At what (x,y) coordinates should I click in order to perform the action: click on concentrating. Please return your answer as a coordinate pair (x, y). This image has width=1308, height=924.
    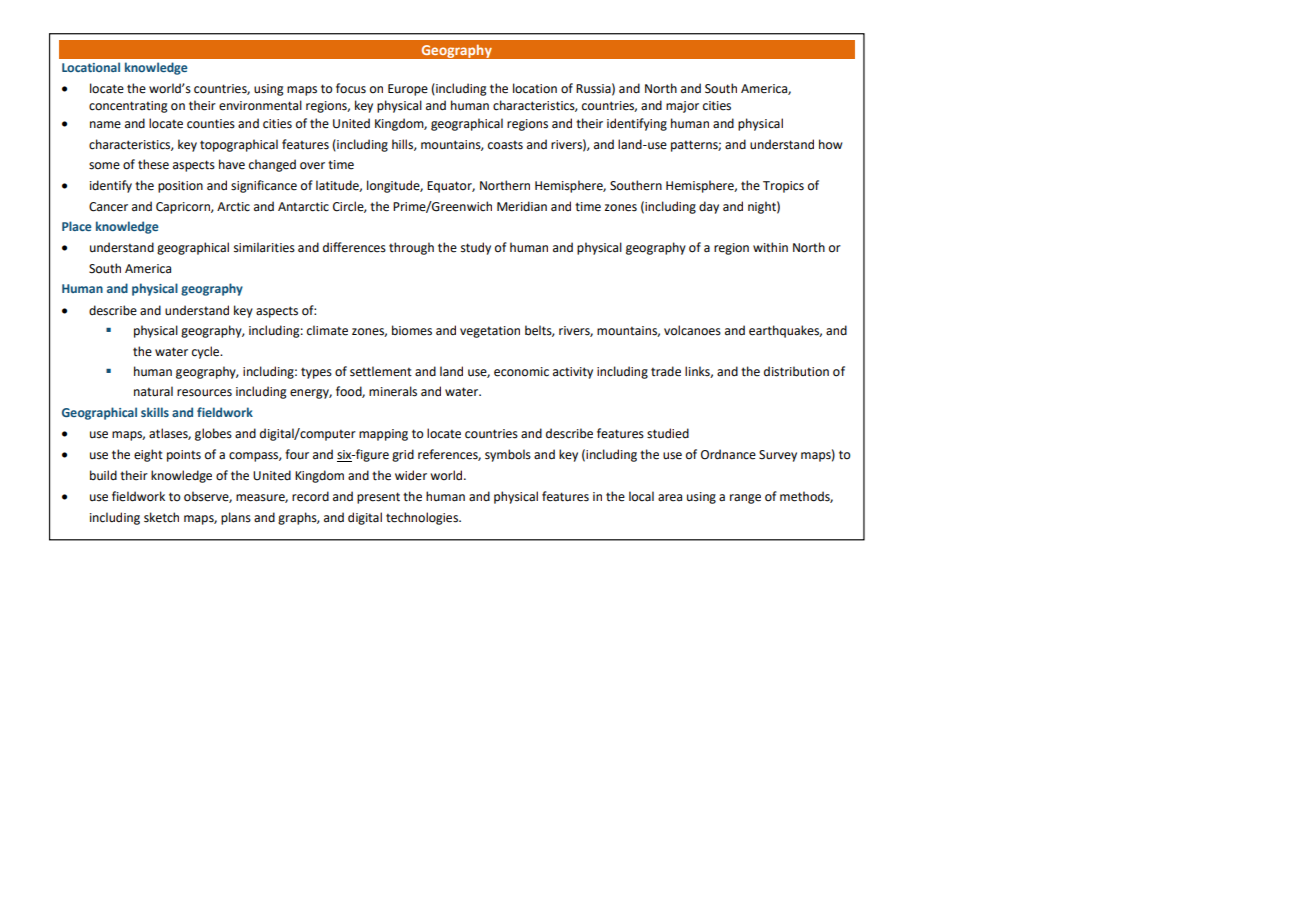
    Looking at the image, I should click on (128, 107).
